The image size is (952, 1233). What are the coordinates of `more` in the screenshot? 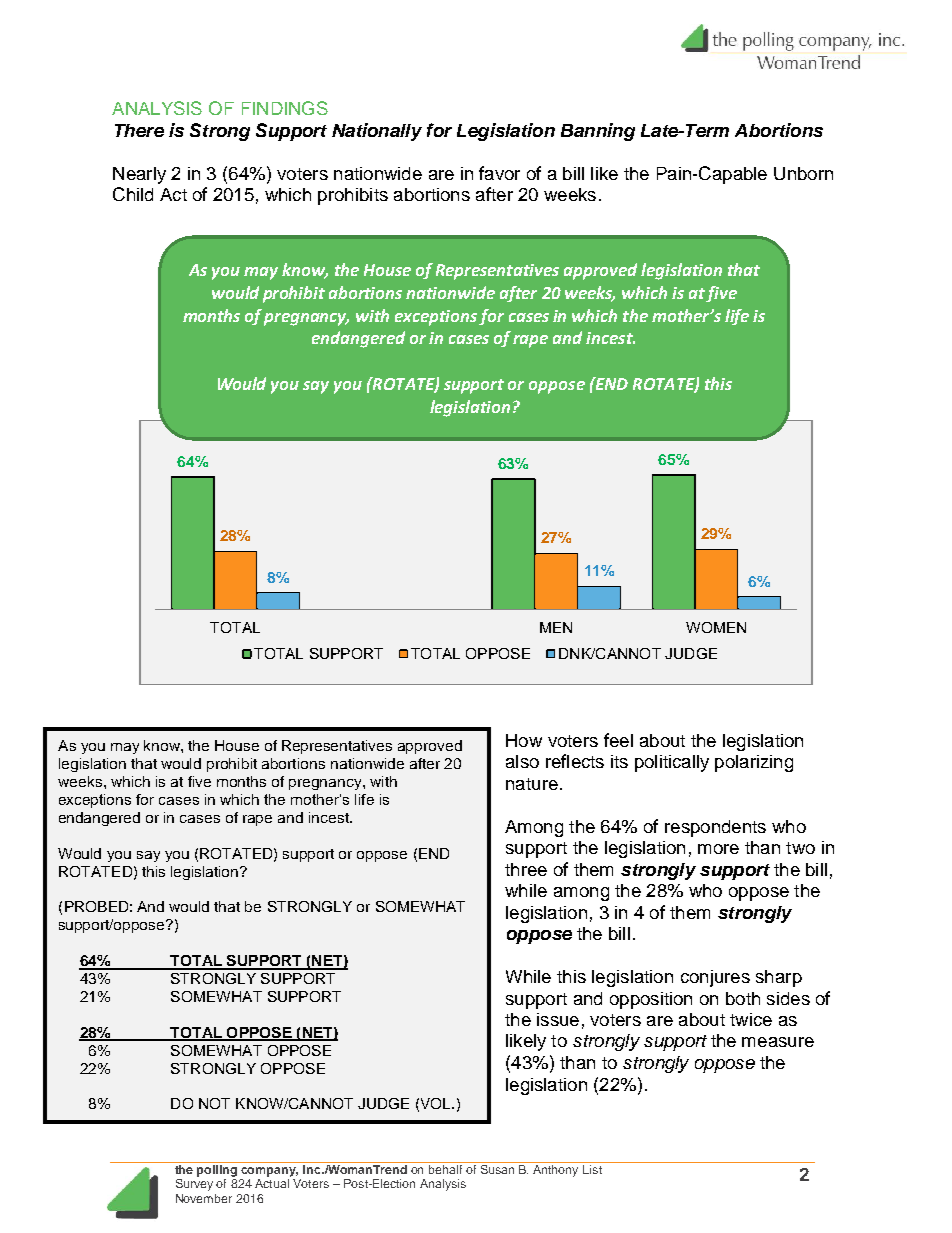 It's located at (718, 849).
